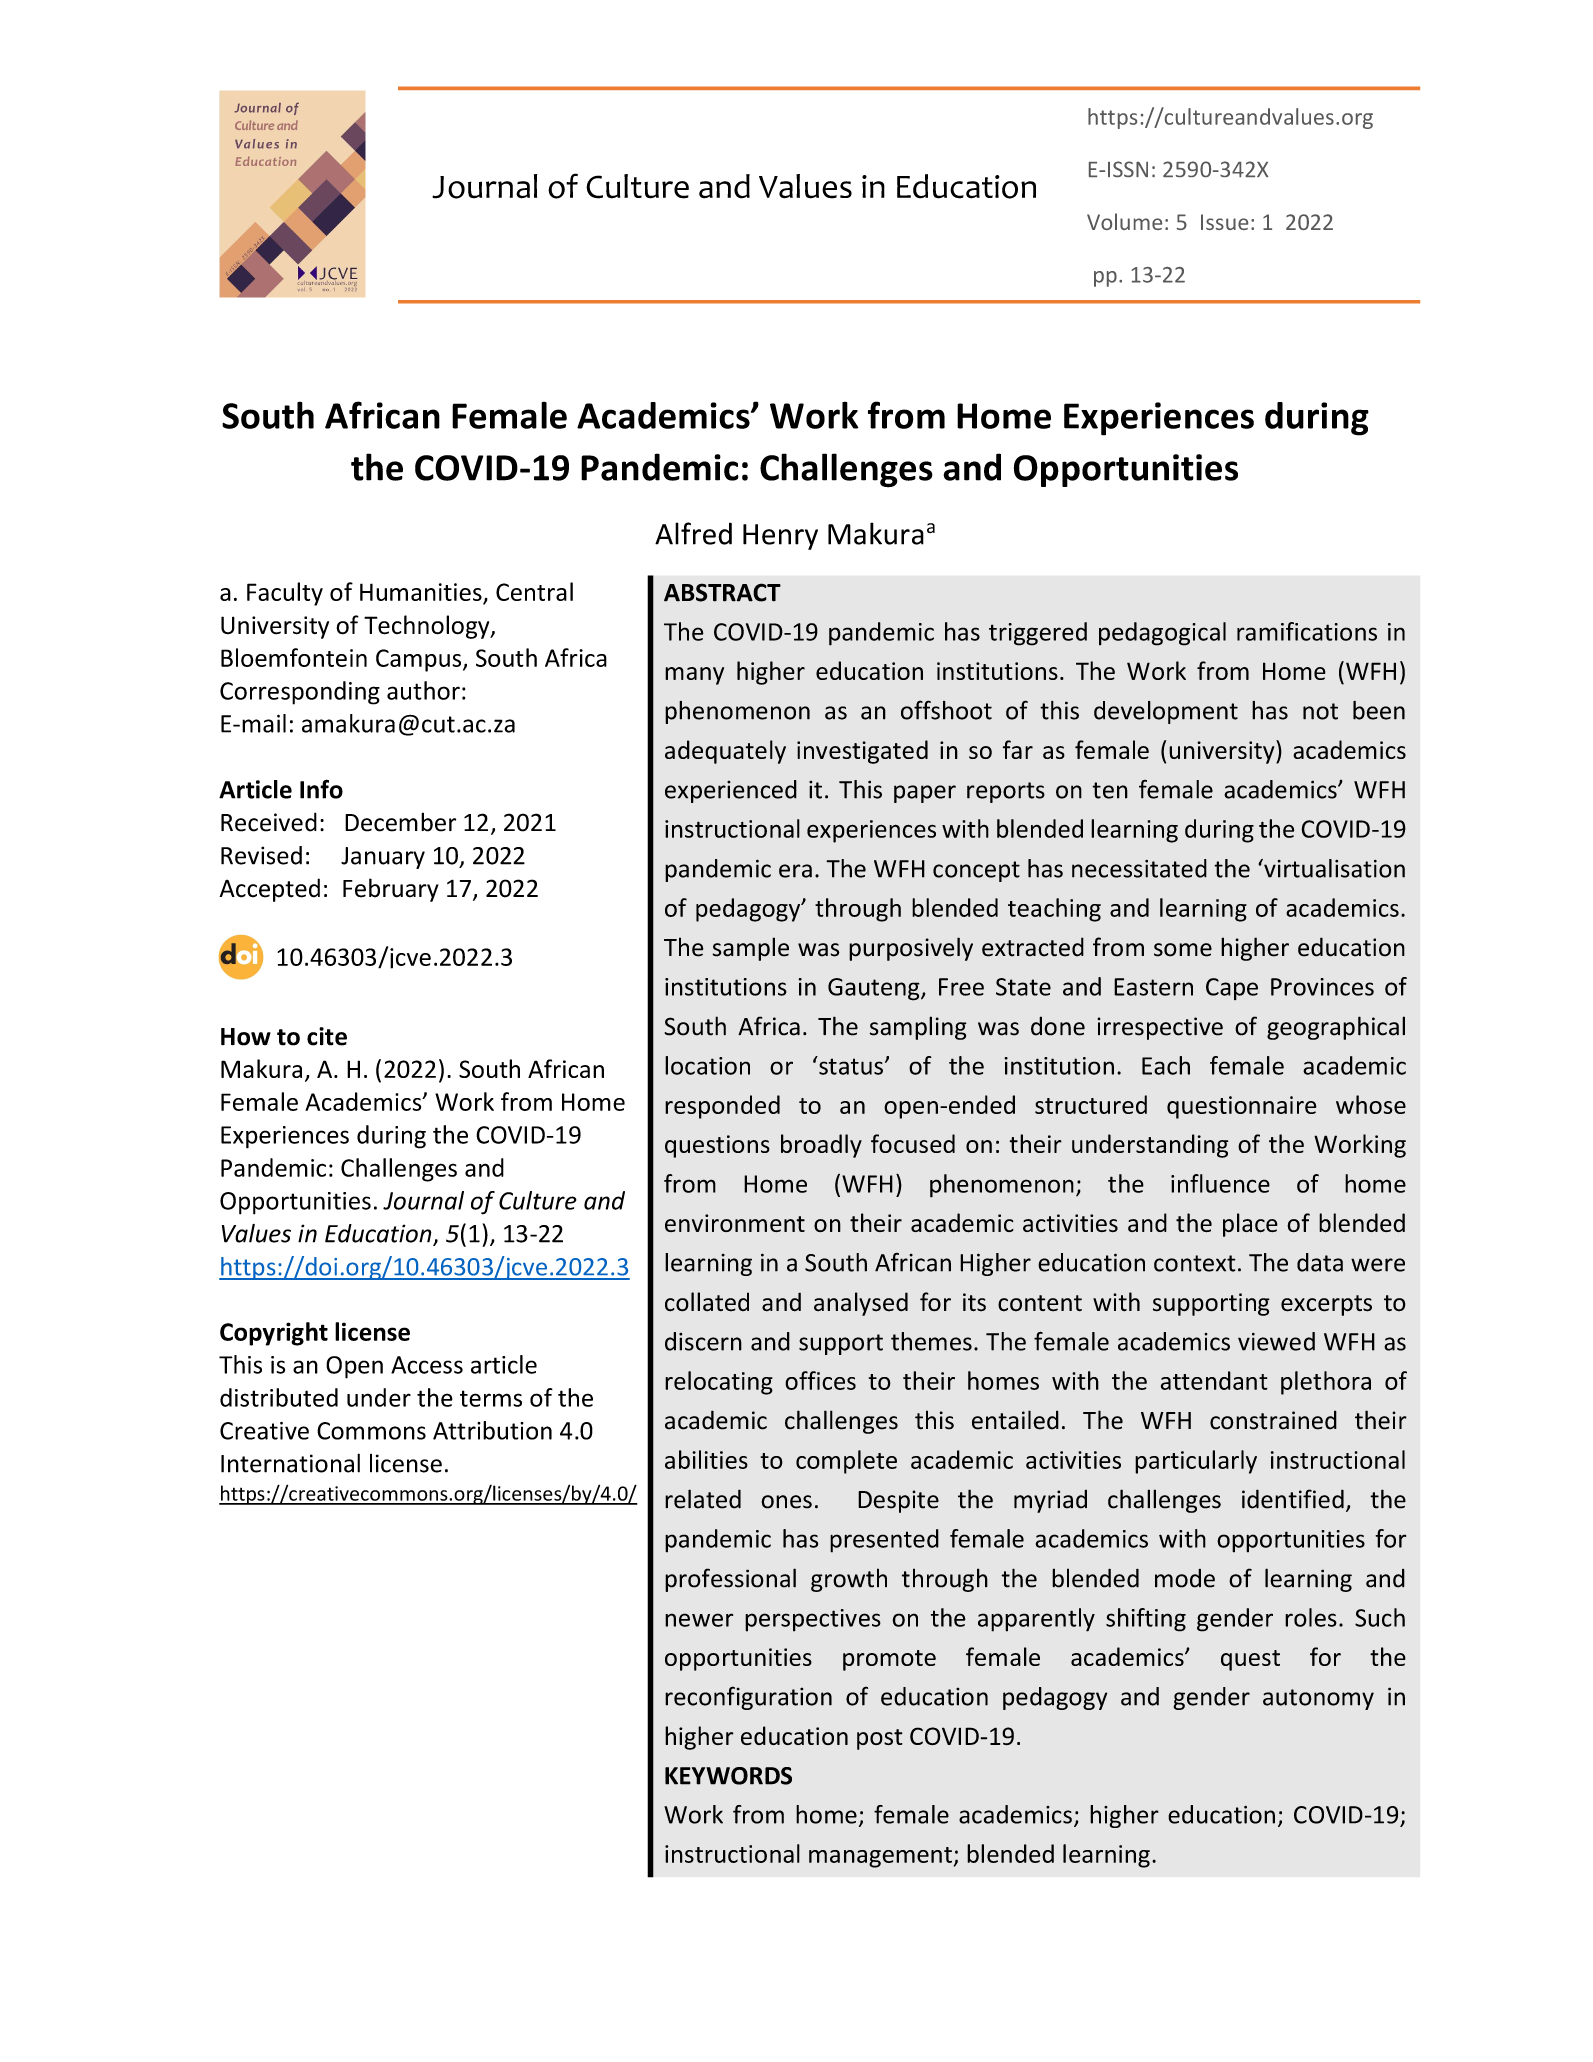  What do you see at coordinates (421, 592) in the screenshot?
I see `Humanities` at bounding box center [421, 592].
